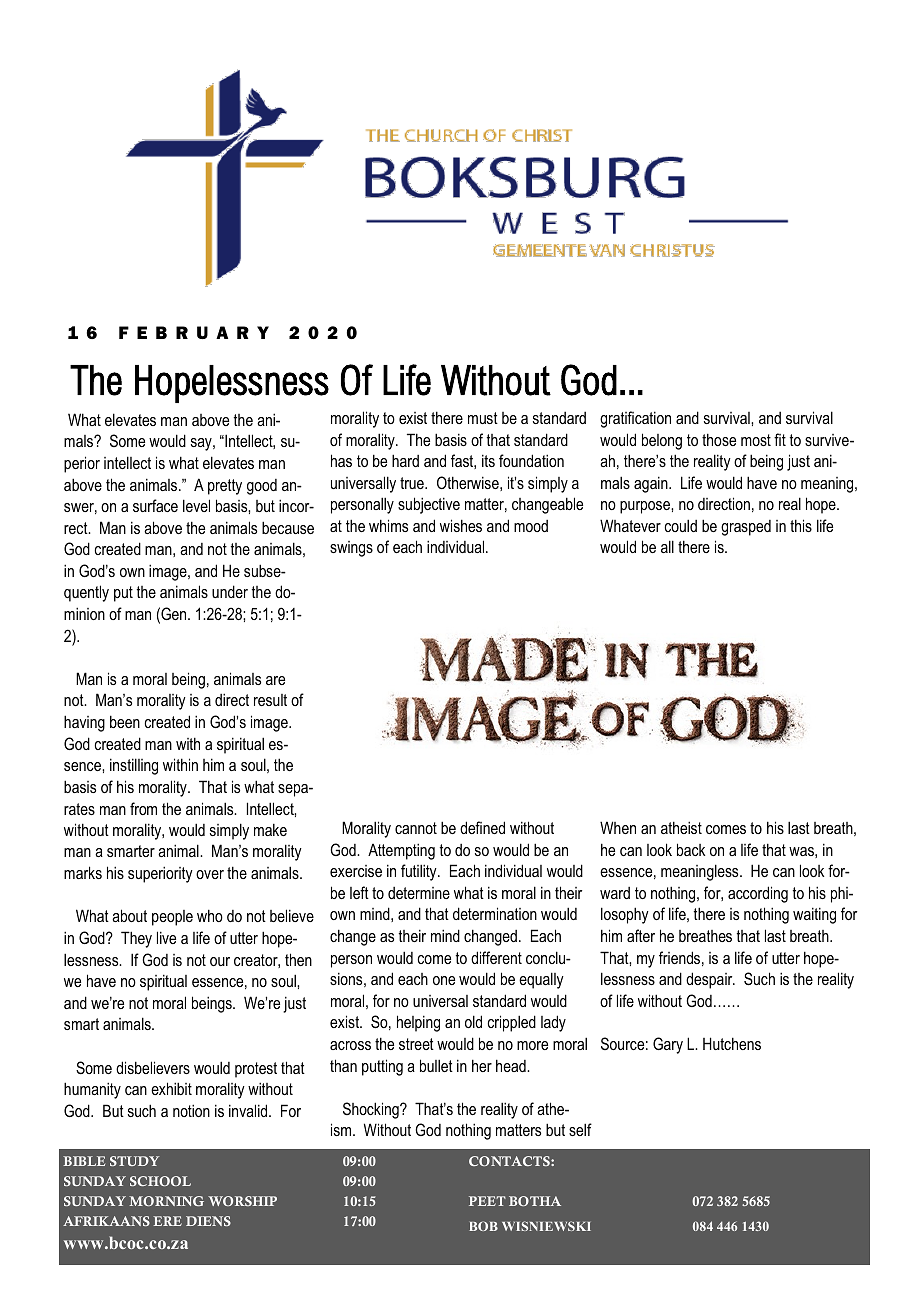 The height and width of the image is (1308, 924). What do you see at coordinates (125, 721) in the image?
I see `been` at bounding box center [125, 721].
